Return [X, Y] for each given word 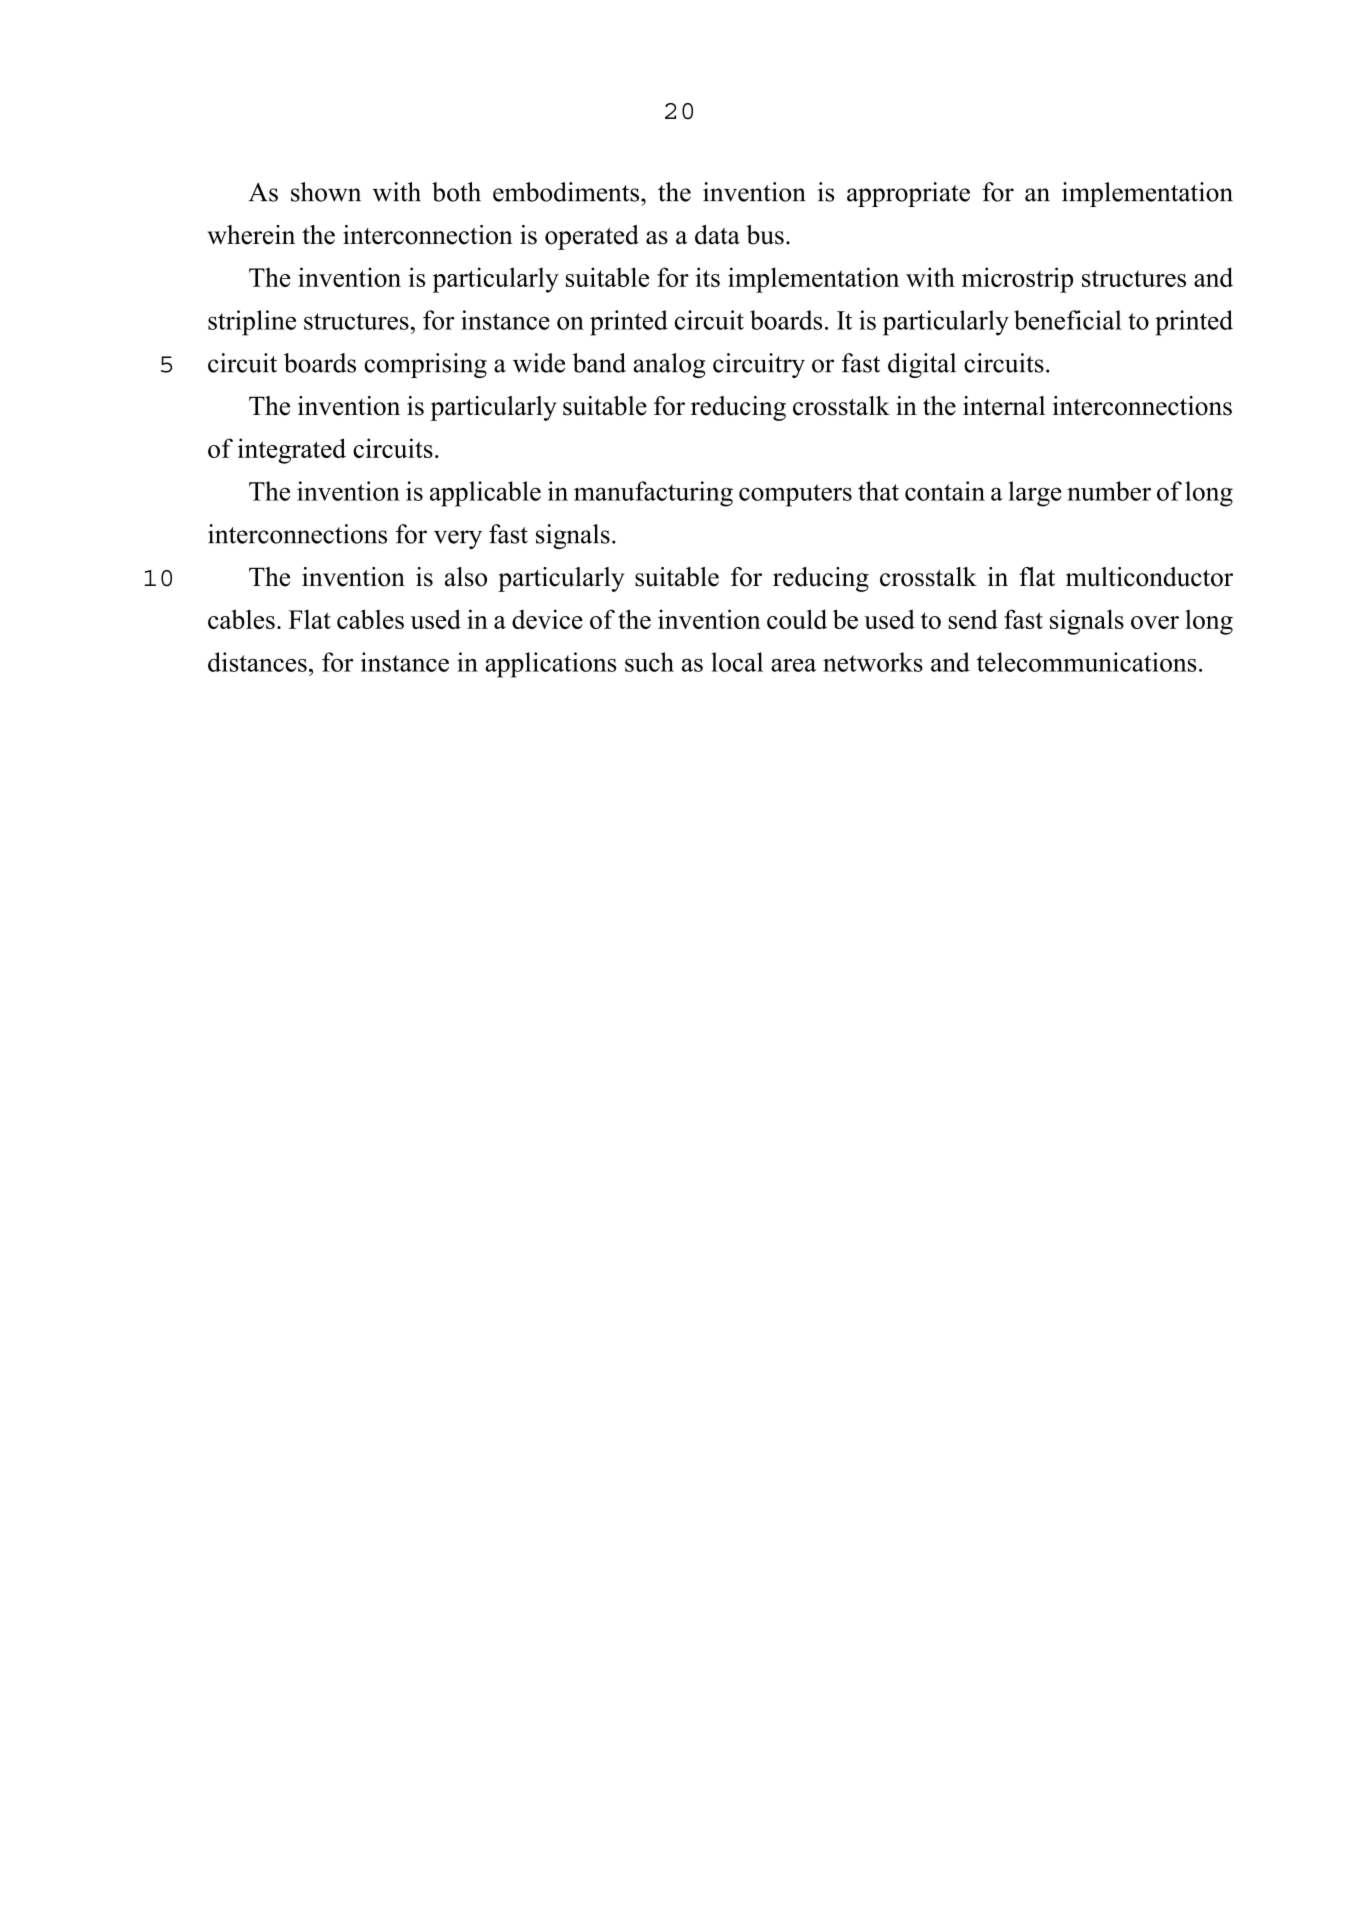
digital [922, 365]
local [737, 662]
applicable [485, 494]
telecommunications [1087, 662]
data [717, 235]
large [1035, 494]
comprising [425, 365]
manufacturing [653, 494]
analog [669, 365]
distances [257, 662]
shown [326, 192]
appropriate [908, 194]
